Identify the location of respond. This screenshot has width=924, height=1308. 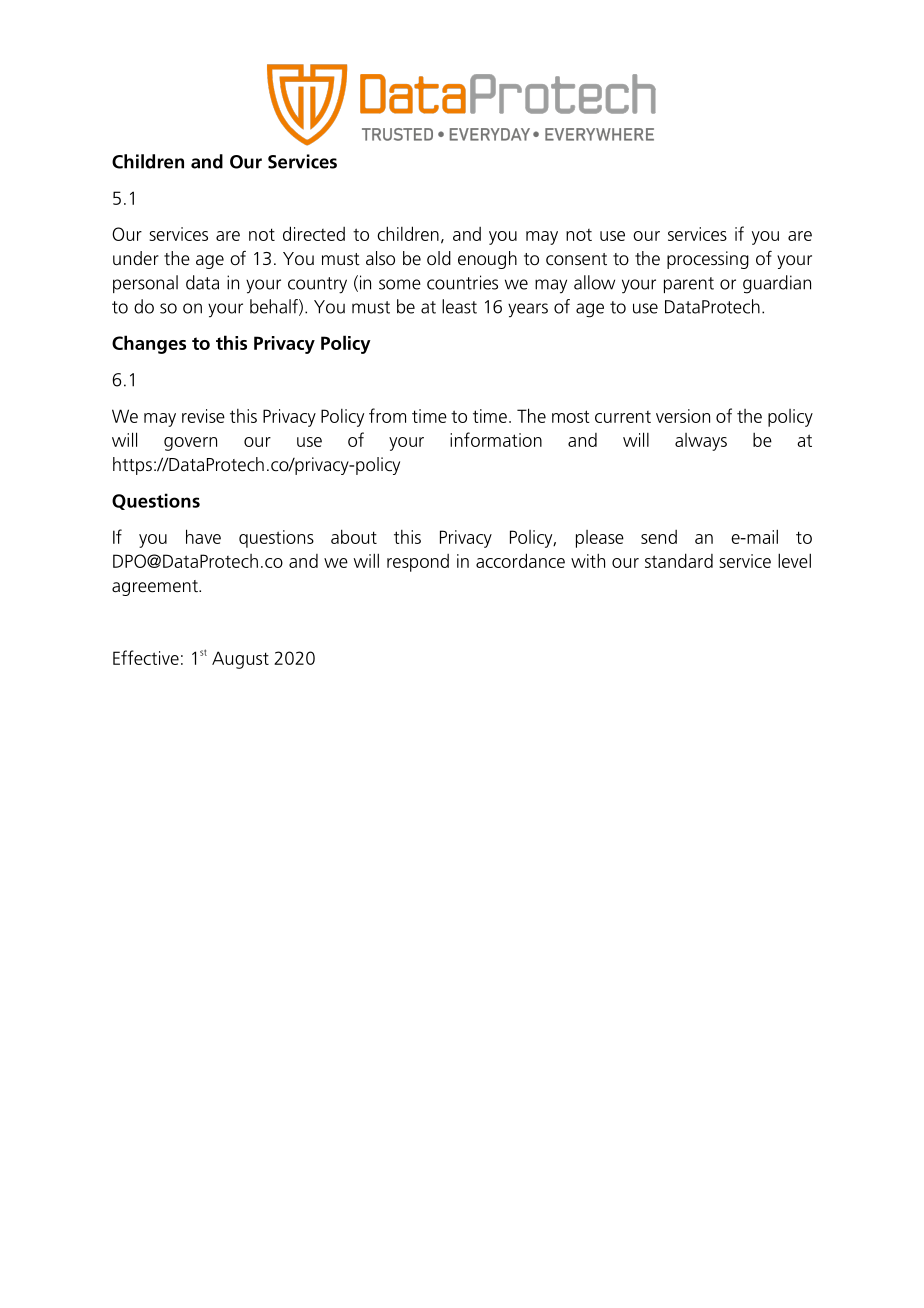
(418, 563).
